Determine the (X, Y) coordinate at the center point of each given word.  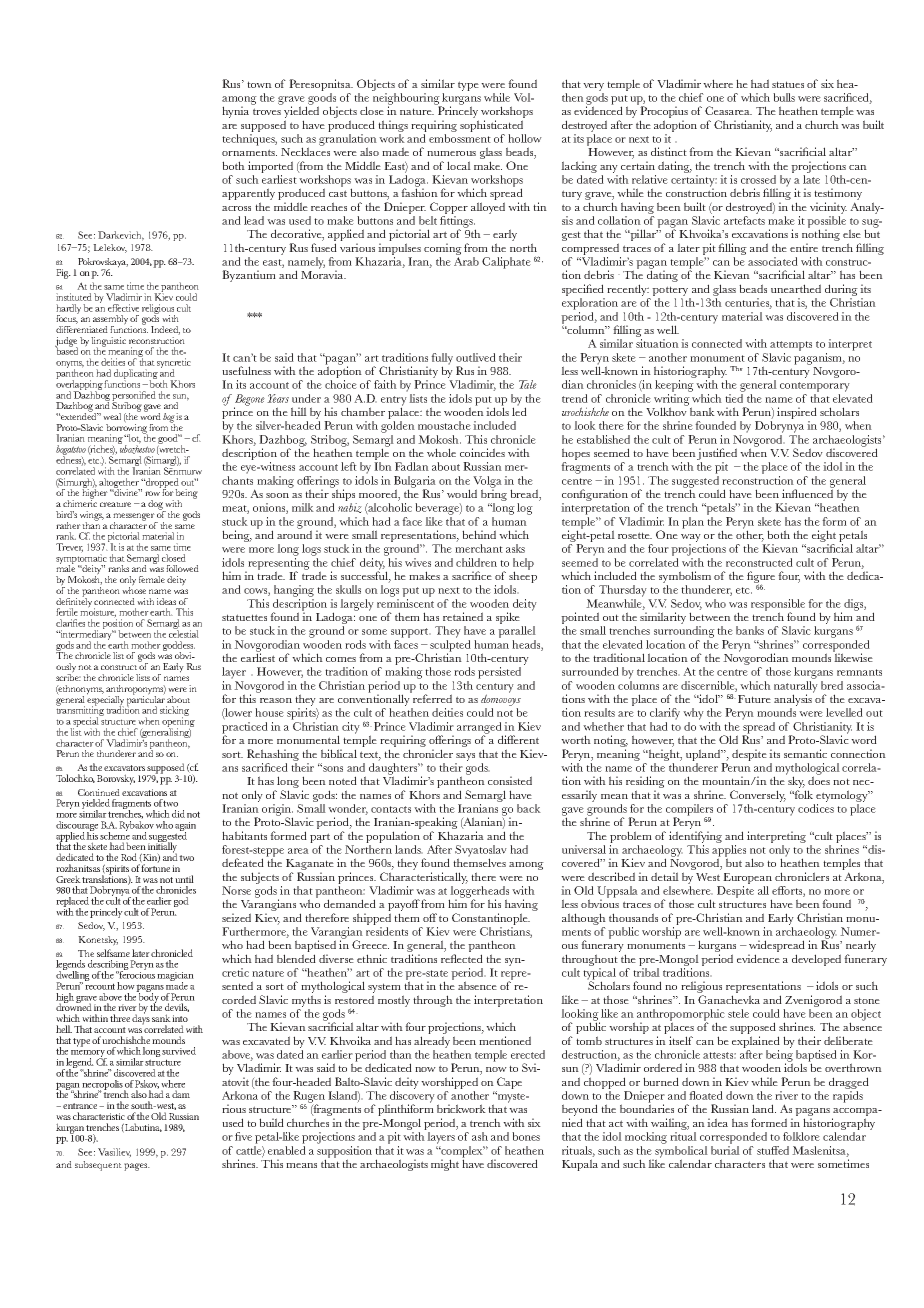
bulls (784, 97)
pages (137, 1167)
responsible (778, 606)
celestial (184, 633)
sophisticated (493, 127)
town (259, 84)
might (445, 1165)
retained (463, 616)
